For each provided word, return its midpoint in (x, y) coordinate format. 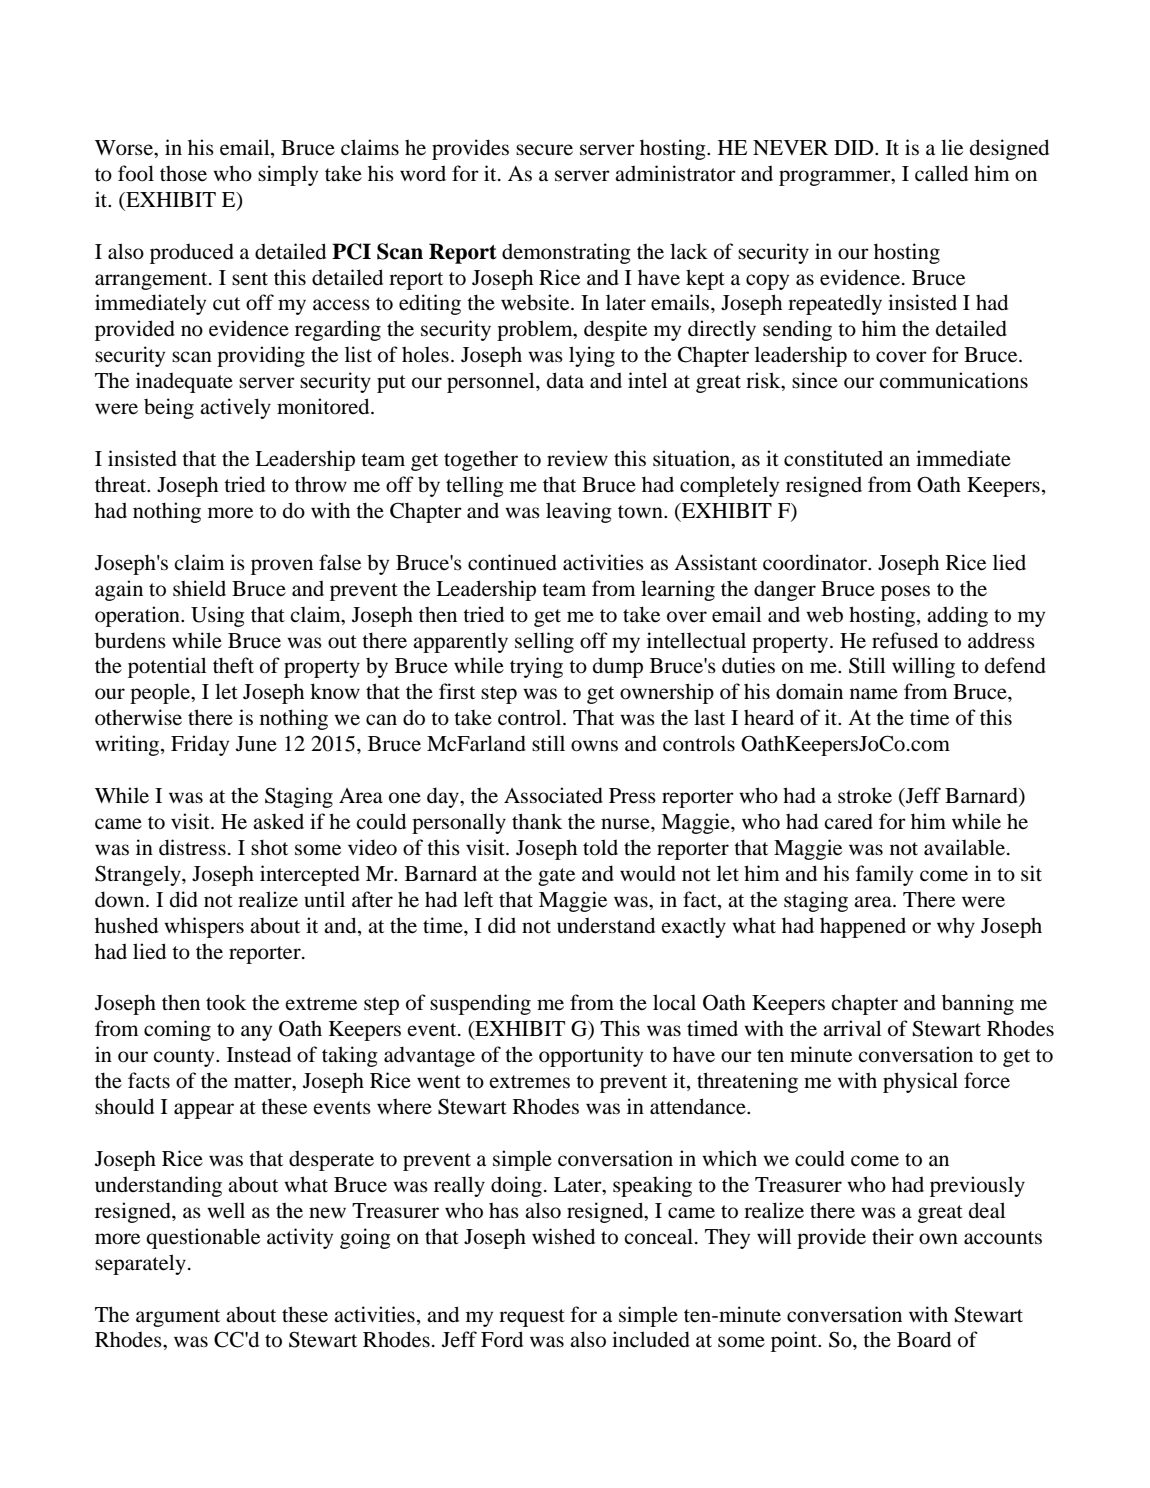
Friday (200, 745)
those (183, 173)
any (256, 1033)
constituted (833, 458)
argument (178, 1318)
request (532, 1318)
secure (544, 150)
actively (235, 408)
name (874, 694)
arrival (852, 1028)
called (941, 173)
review (577, 458)
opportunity (591, 1056)
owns (594, 746)
